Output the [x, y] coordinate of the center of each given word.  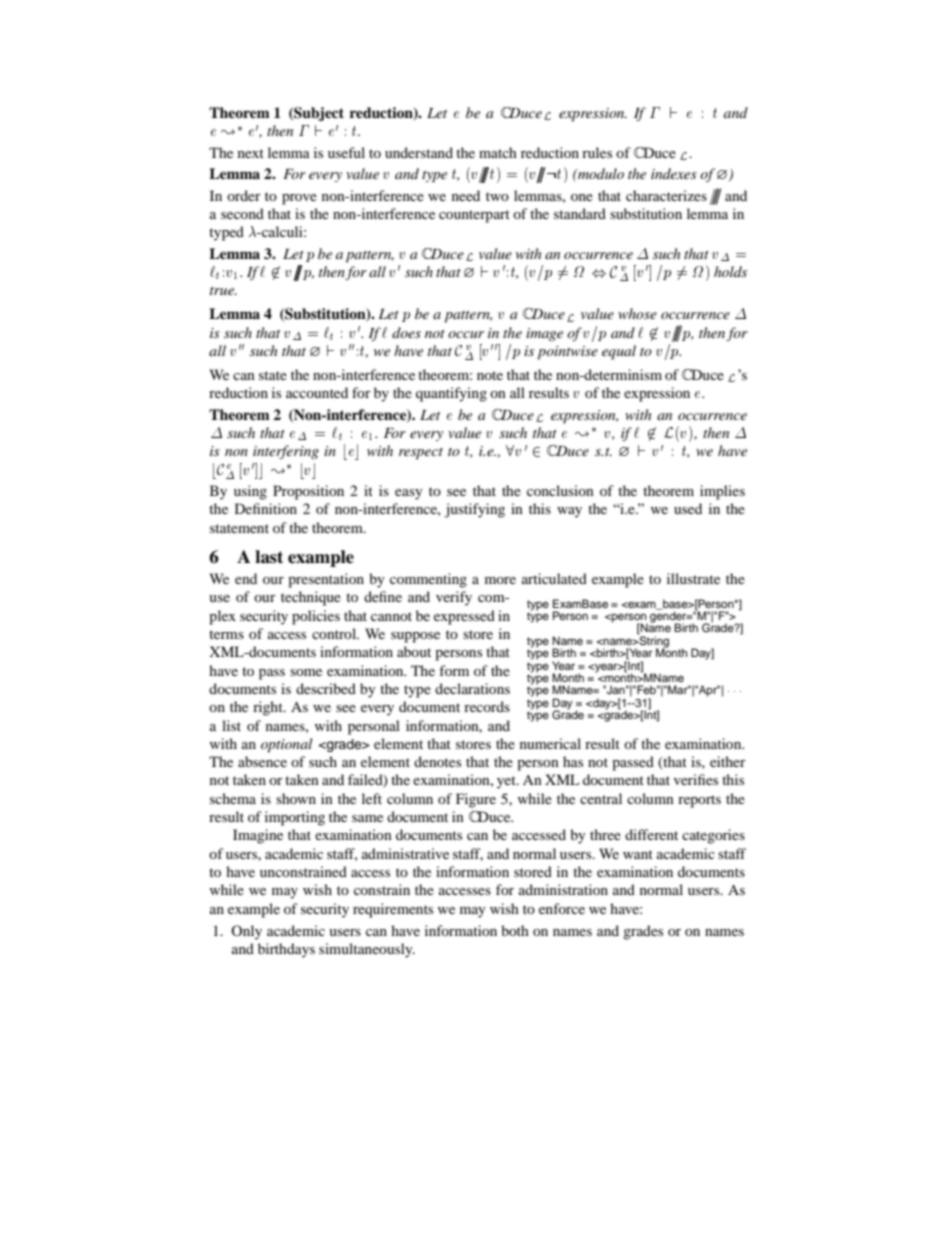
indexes [674, 173]
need [466, 195]
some [306, 672]
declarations [472, 688]
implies [722, 492]
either [728, 761]
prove [299, 199]
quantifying [451, 394]
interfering [286, 452]
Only [246, 932]
